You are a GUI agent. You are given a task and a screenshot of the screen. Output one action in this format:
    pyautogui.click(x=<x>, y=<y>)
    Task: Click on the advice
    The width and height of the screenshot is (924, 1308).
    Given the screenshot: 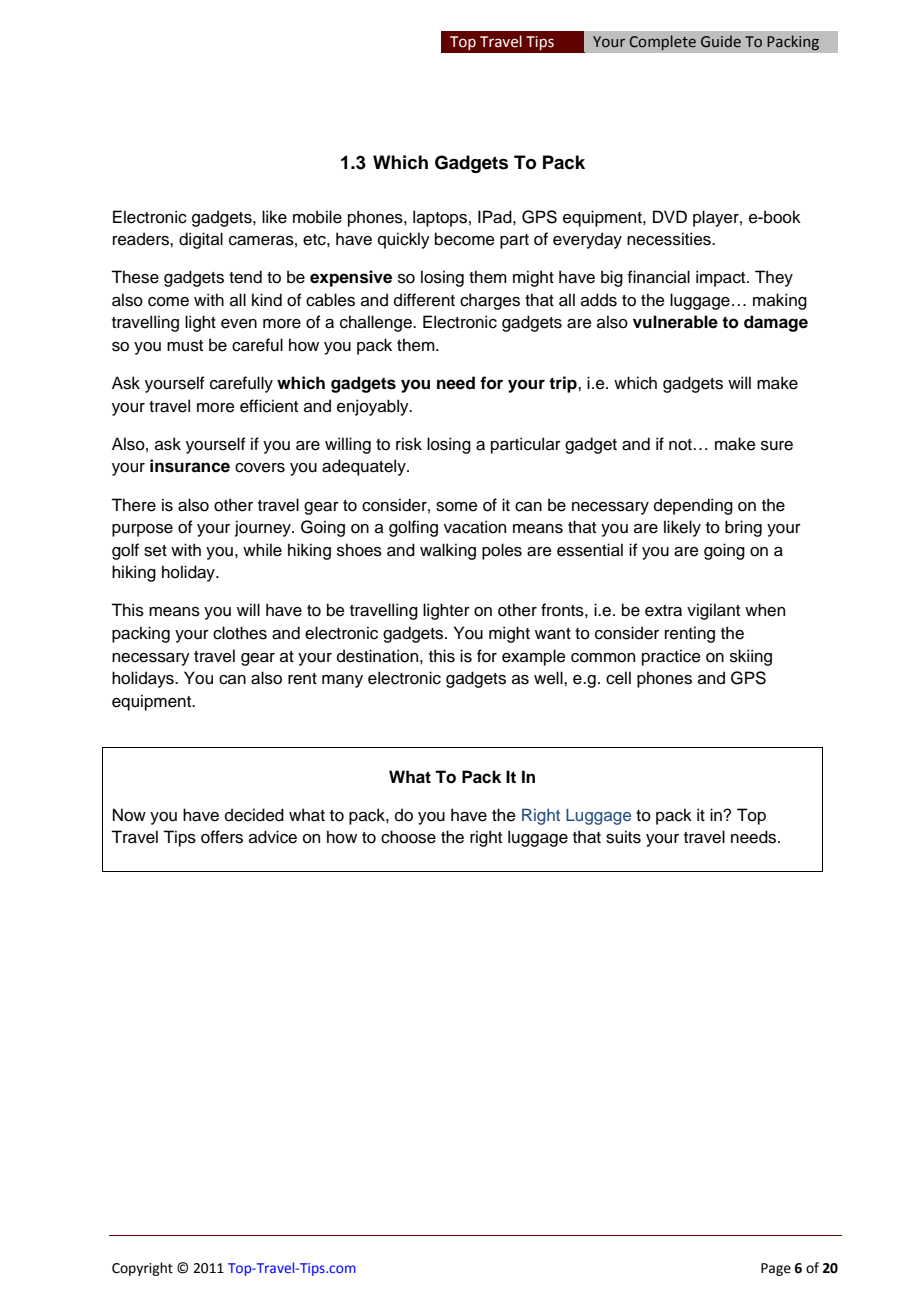 What is the action you would take?
    pyautogui.click(x=273, y=837)
